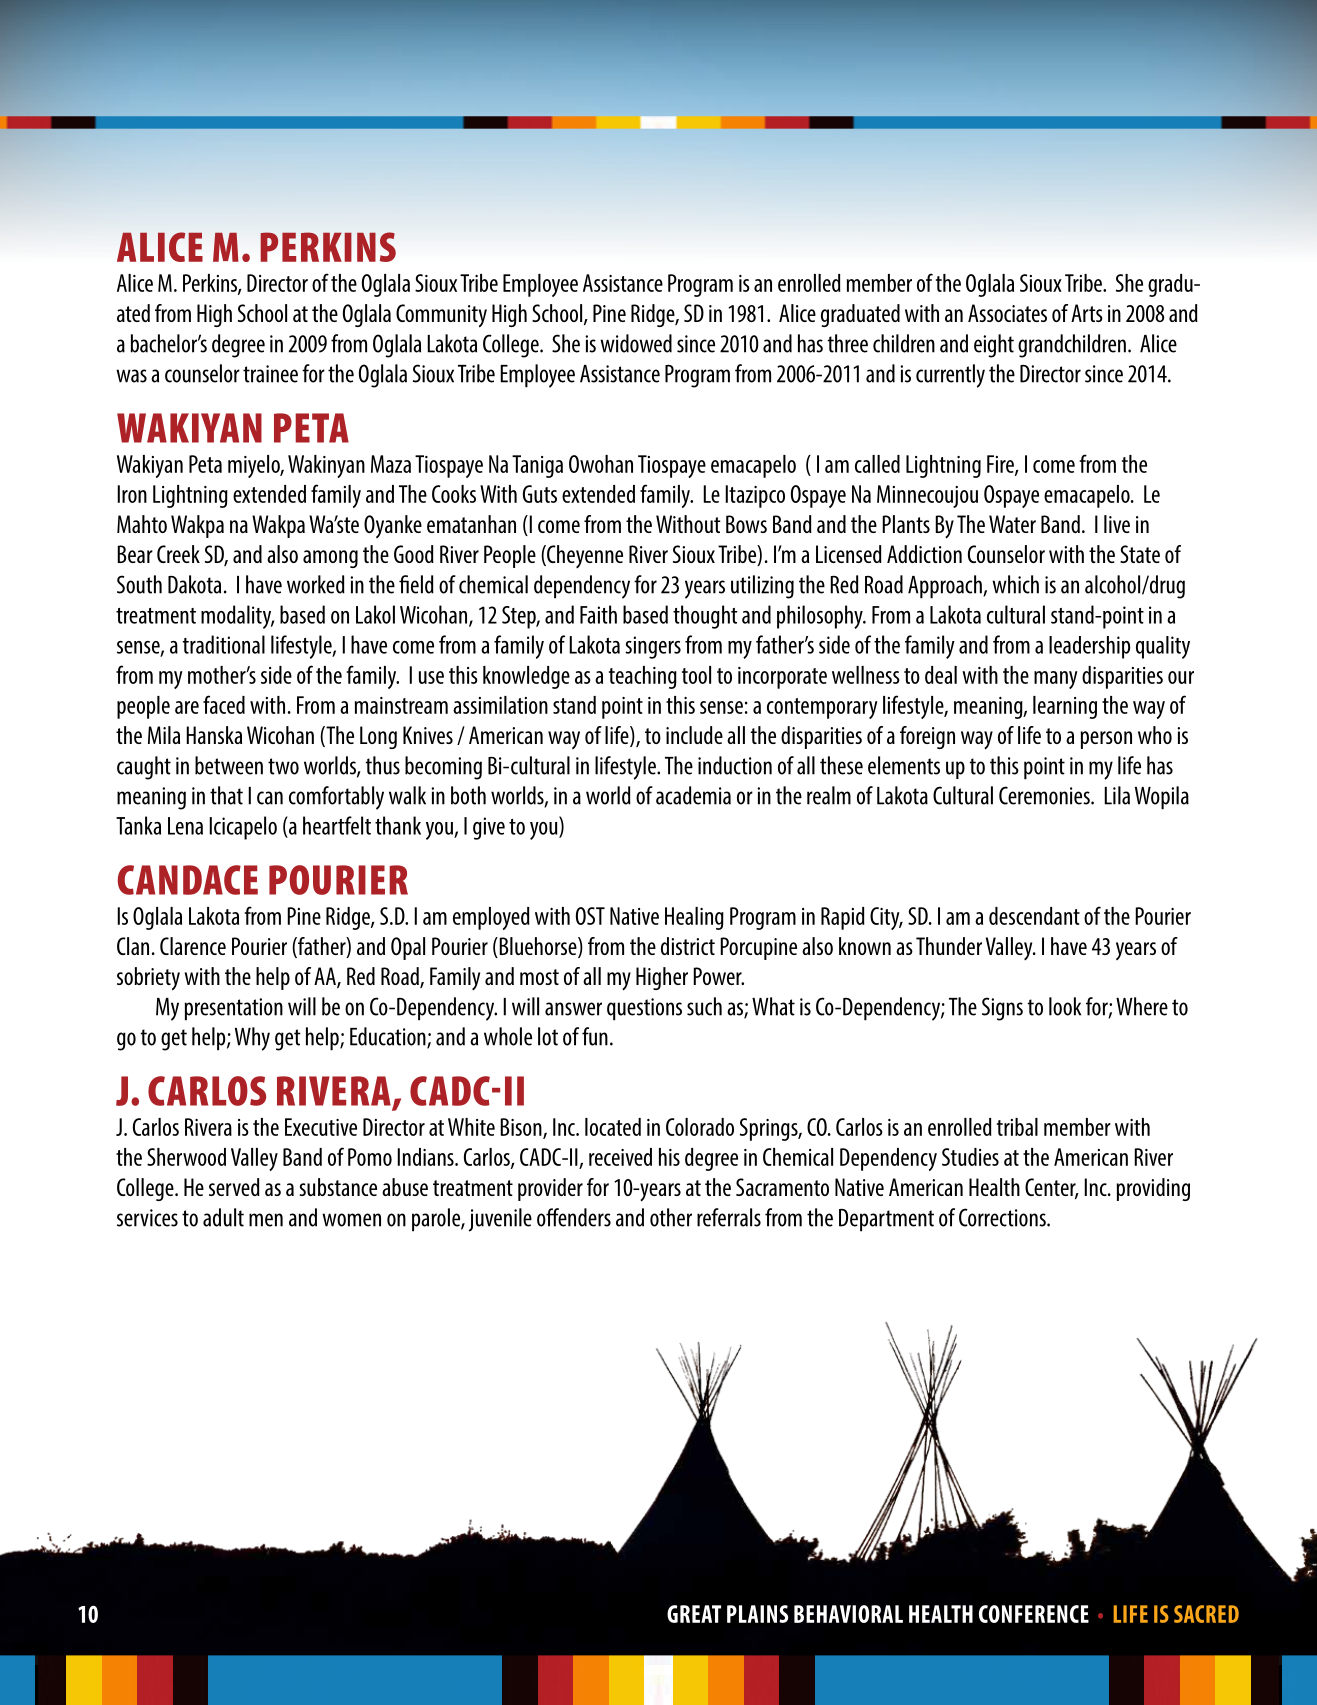  I want to click on trainee, so click(270, 374).
